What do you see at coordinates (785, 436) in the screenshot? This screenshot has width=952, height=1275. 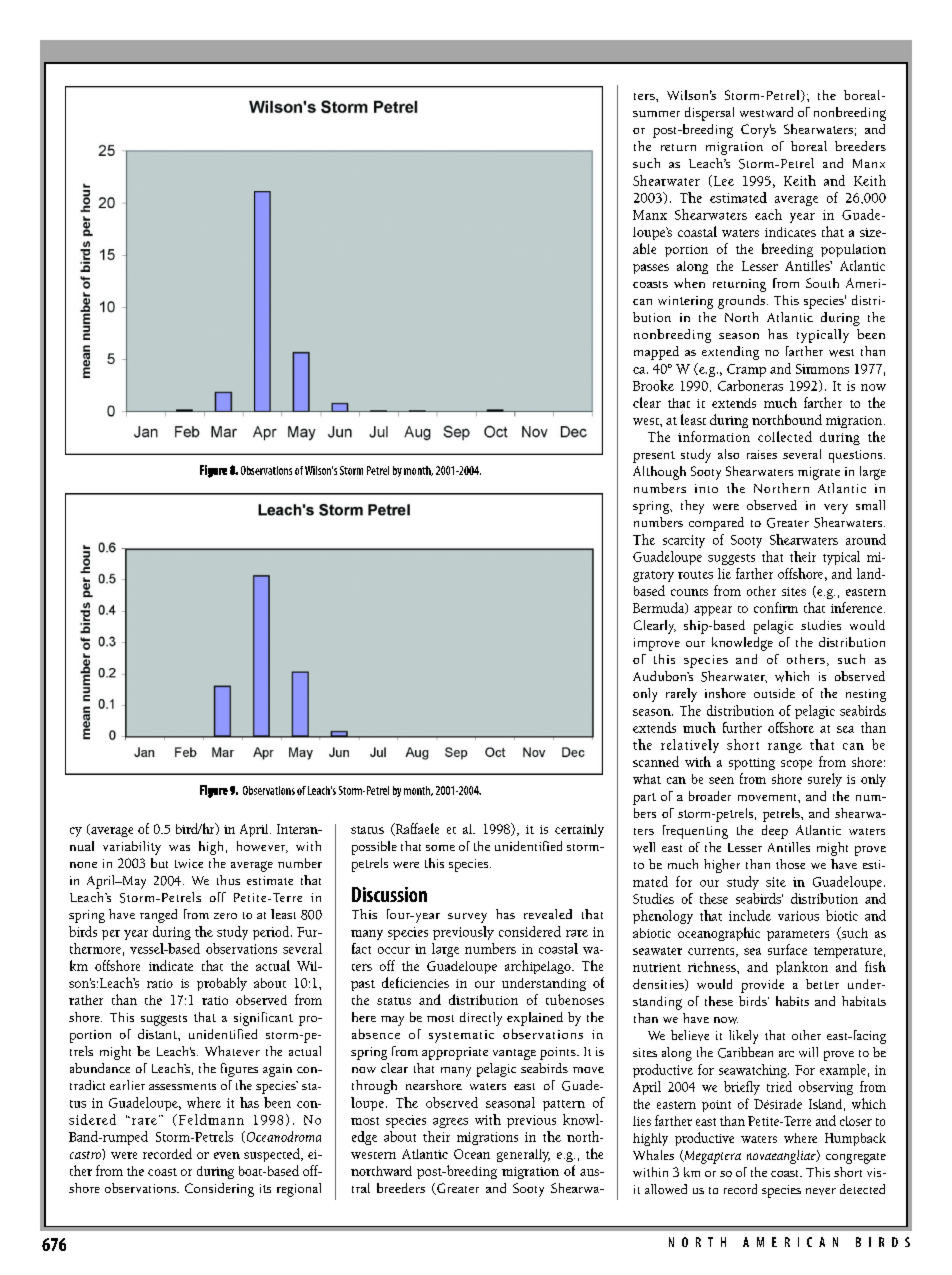 I see `collected` at bounding box center [785, 436].
